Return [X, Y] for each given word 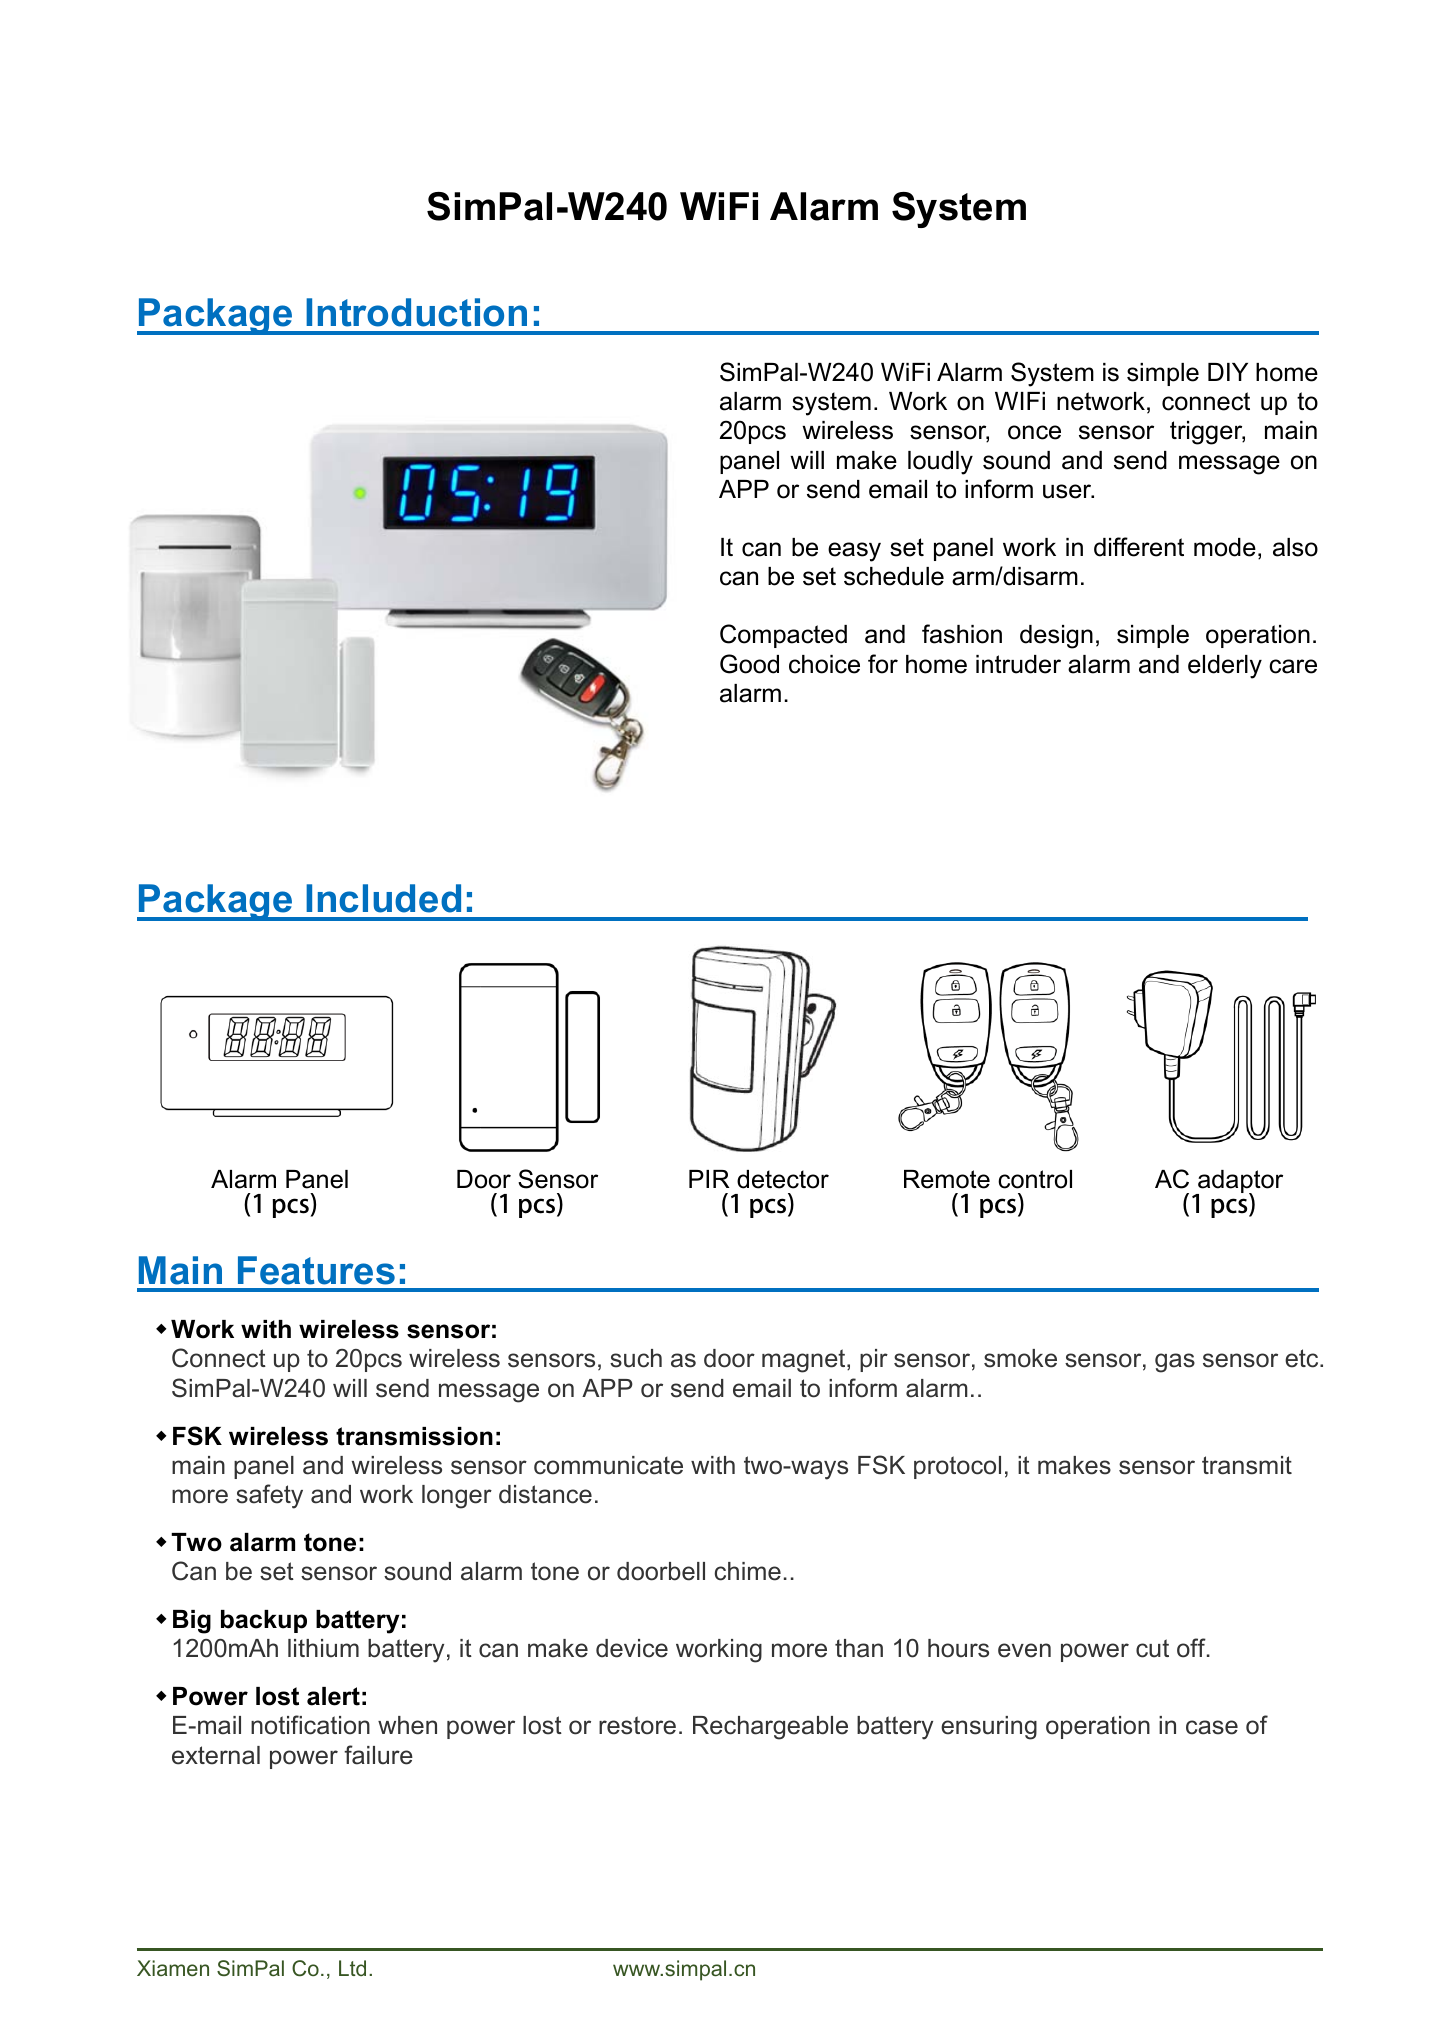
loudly [940, 463]
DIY [1228, 372]
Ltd [352, 1968]
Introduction [416, 312]
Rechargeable [770, 1728]
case [1212, 1727]
